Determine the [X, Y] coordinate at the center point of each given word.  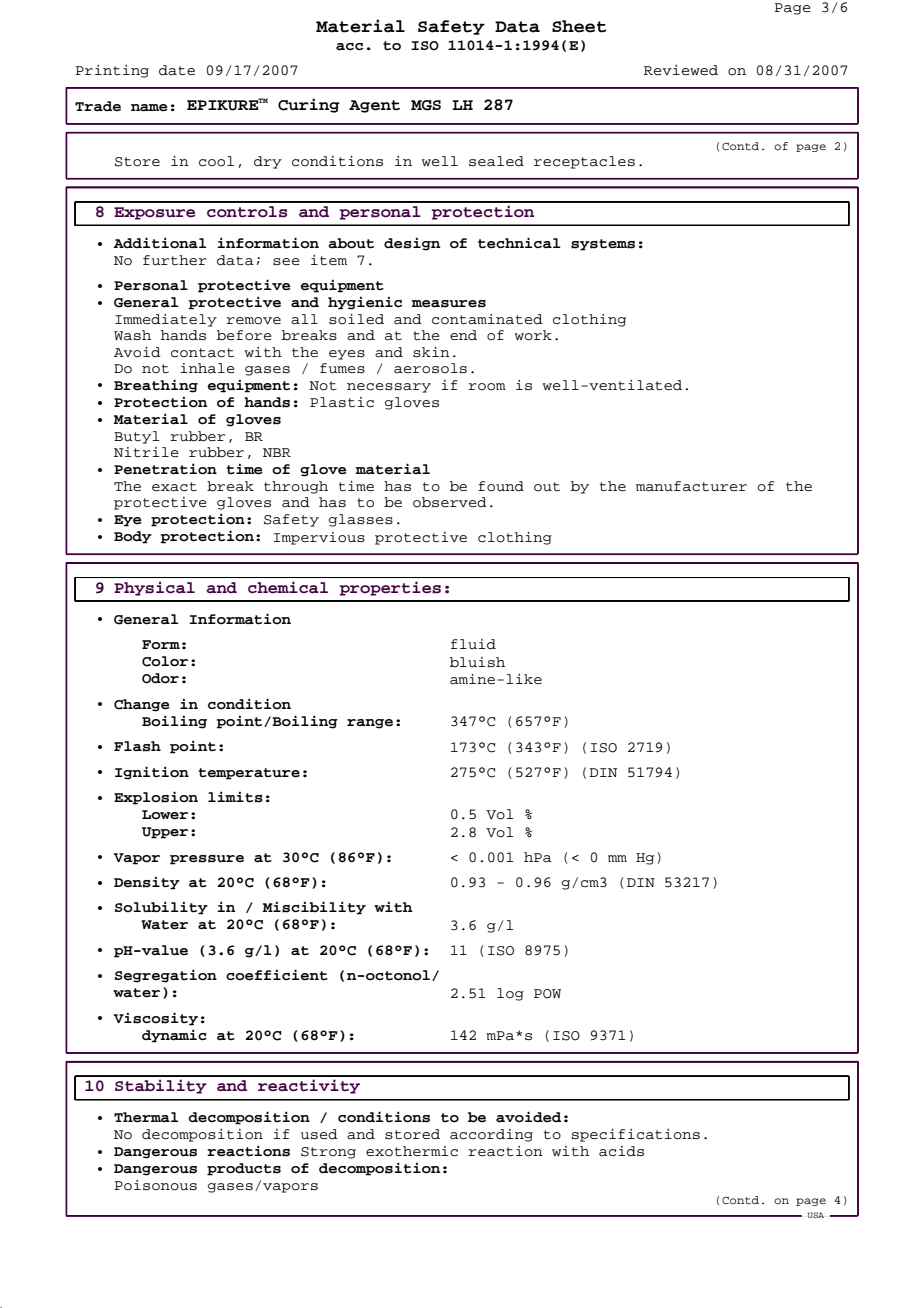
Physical [154, 588]
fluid [473, 644]
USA [815, 1215]
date [177, 70]
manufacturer [691, 486]
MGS [426, 105]
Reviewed [681, 70]
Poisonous [156, 1185]
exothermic [412, 1151]
